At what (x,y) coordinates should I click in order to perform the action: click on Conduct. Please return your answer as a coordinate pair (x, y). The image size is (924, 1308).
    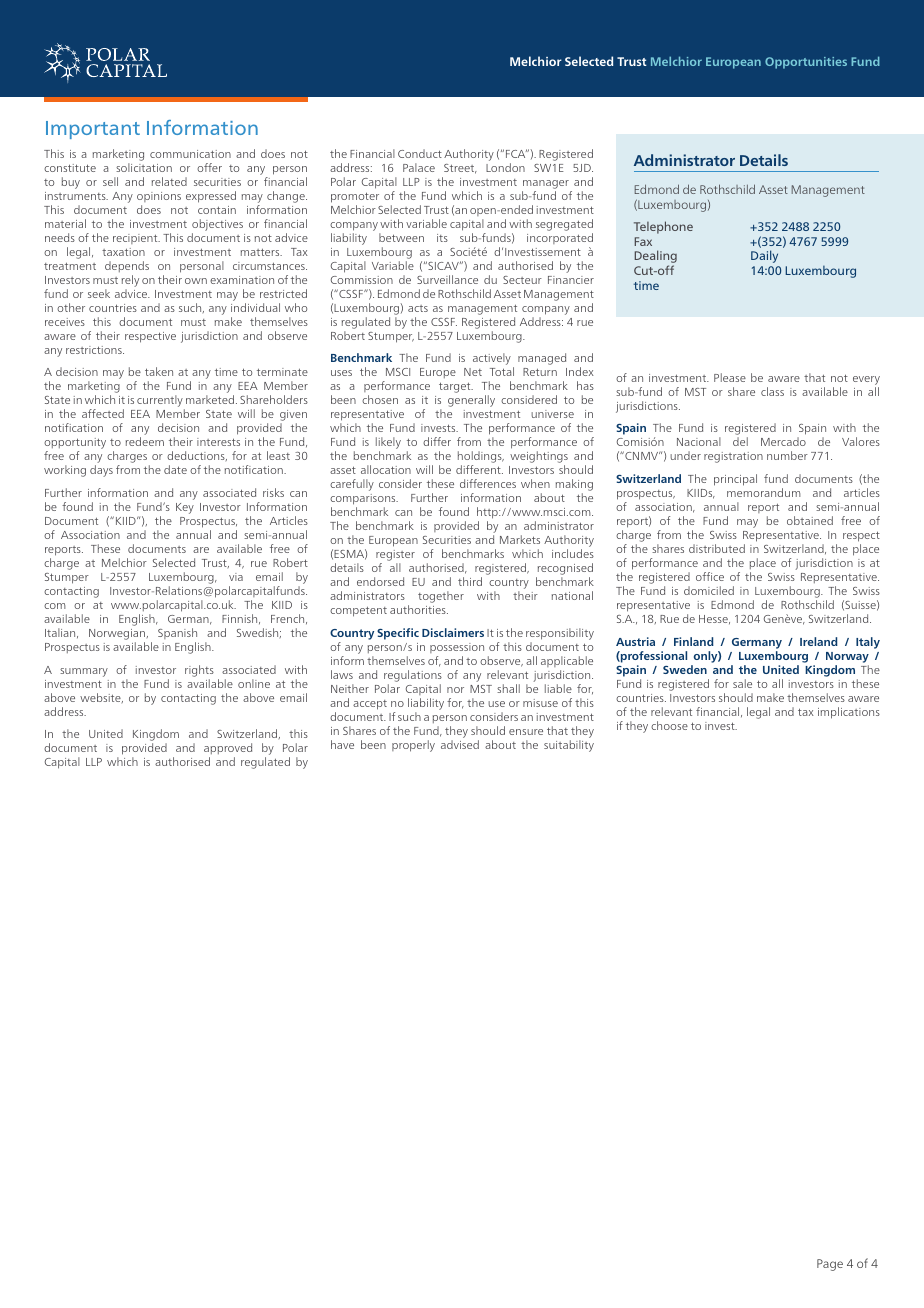
    Looking at the image, I should click on (420, 153).
